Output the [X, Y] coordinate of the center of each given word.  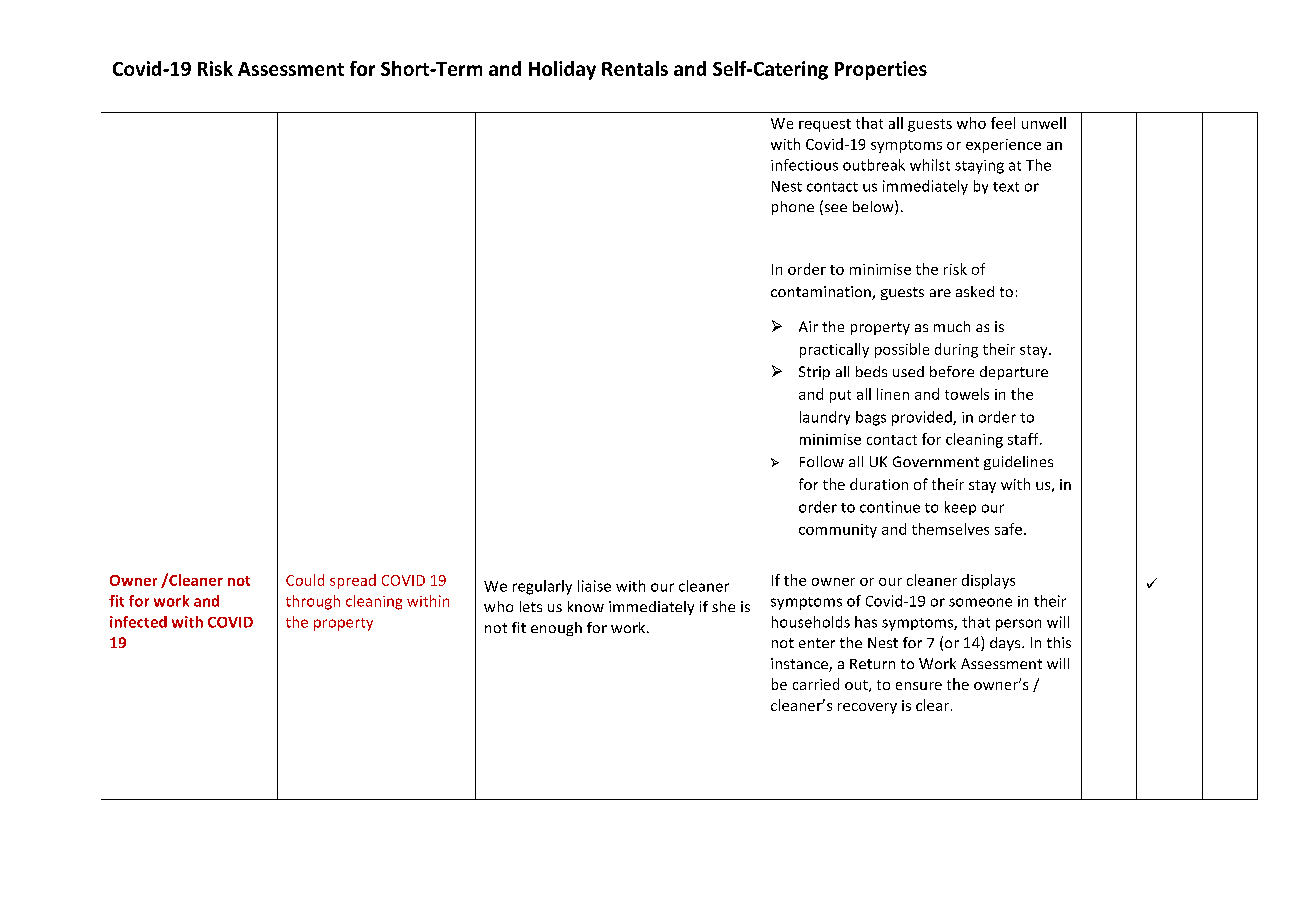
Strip [814, 373]
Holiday [562, 70]
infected [138, 622]
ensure [919, 686]
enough [556, 629]
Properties [881, 70]
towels [967, 394]
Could [305, 580]
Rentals [635, 68]
